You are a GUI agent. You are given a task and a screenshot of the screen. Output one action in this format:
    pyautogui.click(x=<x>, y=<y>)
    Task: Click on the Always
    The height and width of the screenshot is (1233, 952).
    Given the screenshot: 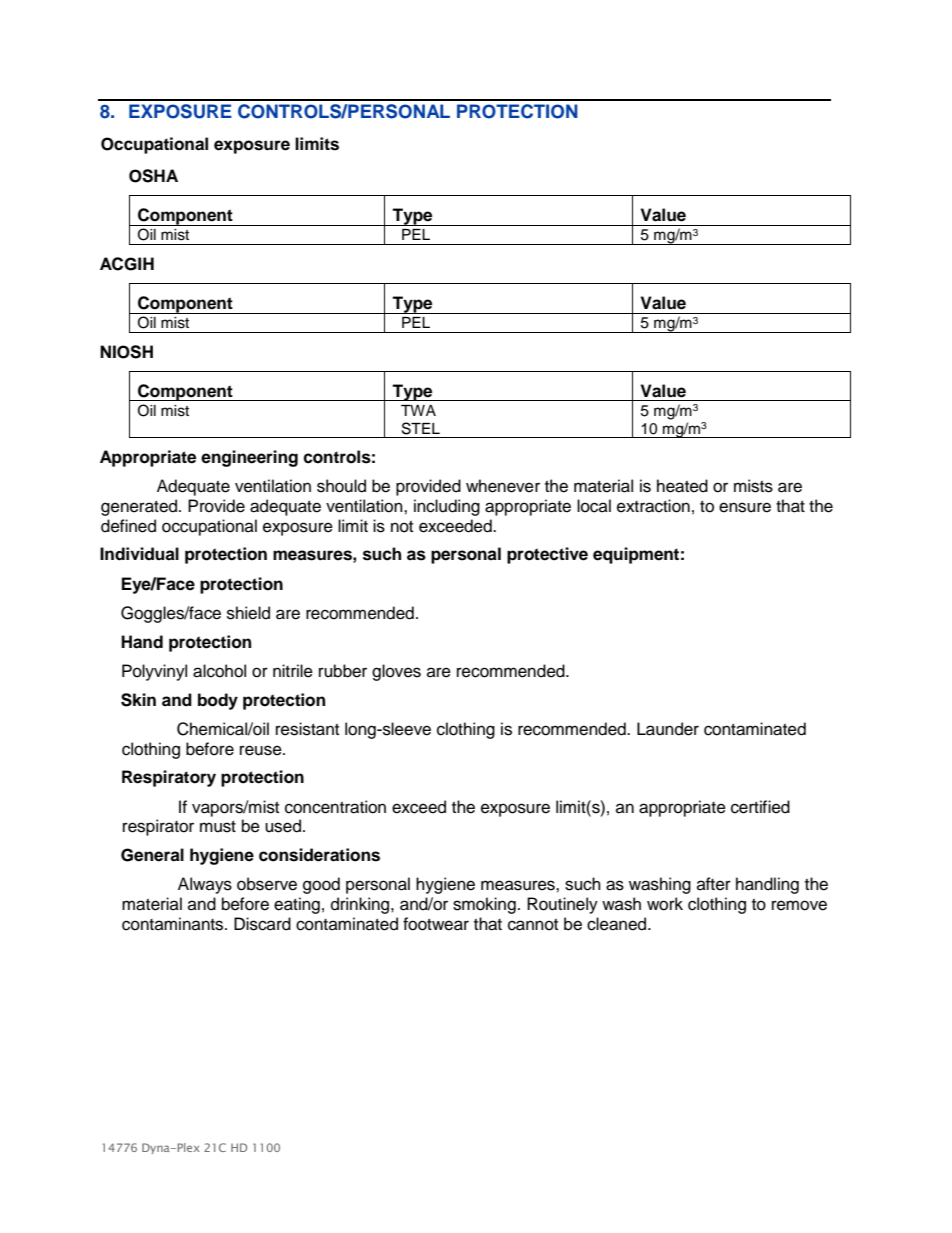 What is the action you would take?
    pyautogui.click(x=205, y=885)
